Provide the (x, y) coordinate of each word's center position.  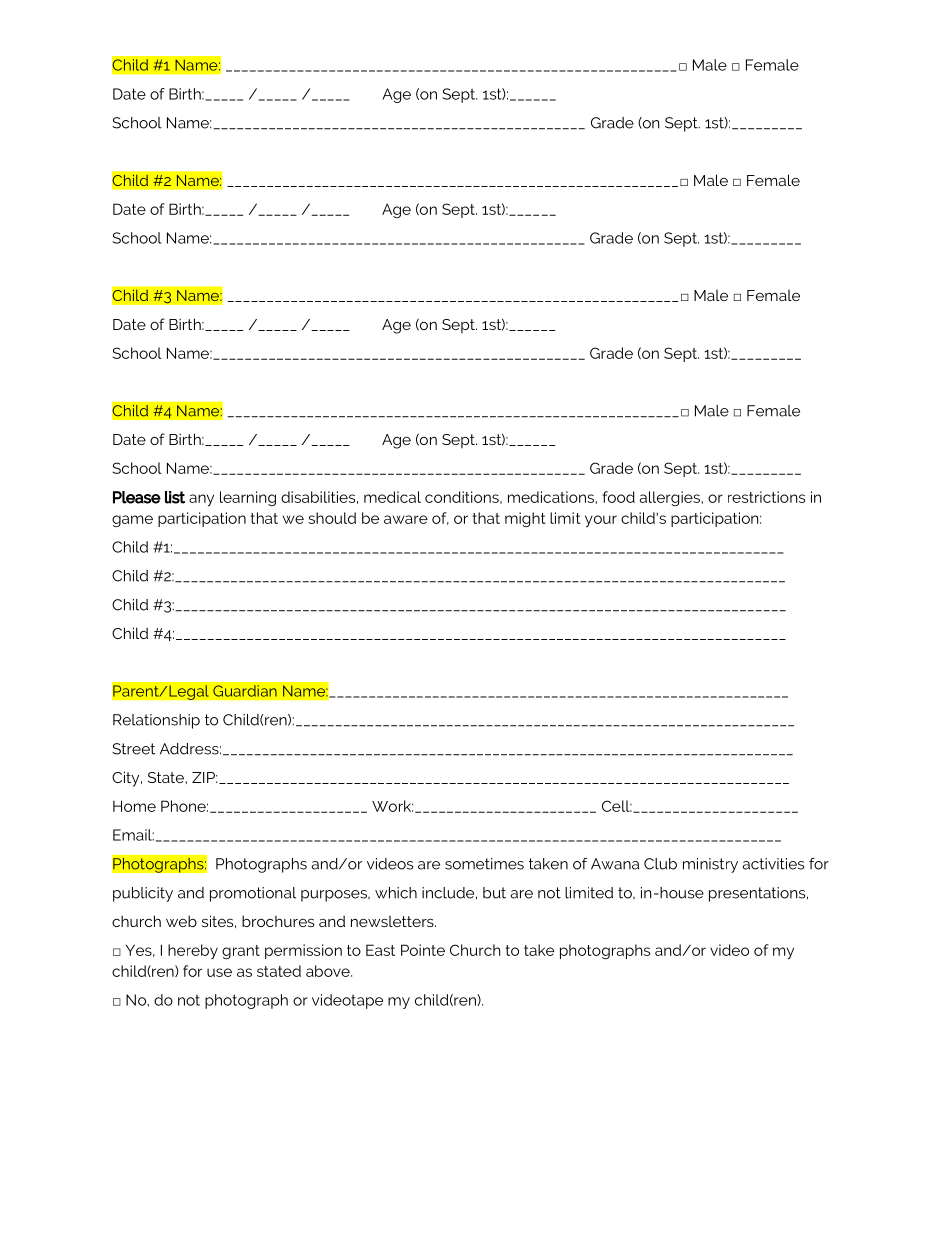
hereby (193, 951)
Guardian (245, 691)
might (525, 519)
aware (406, 519)
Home (134, 806)
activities (773, 864)
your (601, 521)
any (201, 500)
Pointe (423, 950)
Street (133, 749)
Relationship (156, 721)
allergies (671, 498)
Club (660, 864)
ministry (710, 865)
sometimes (484, 864)
